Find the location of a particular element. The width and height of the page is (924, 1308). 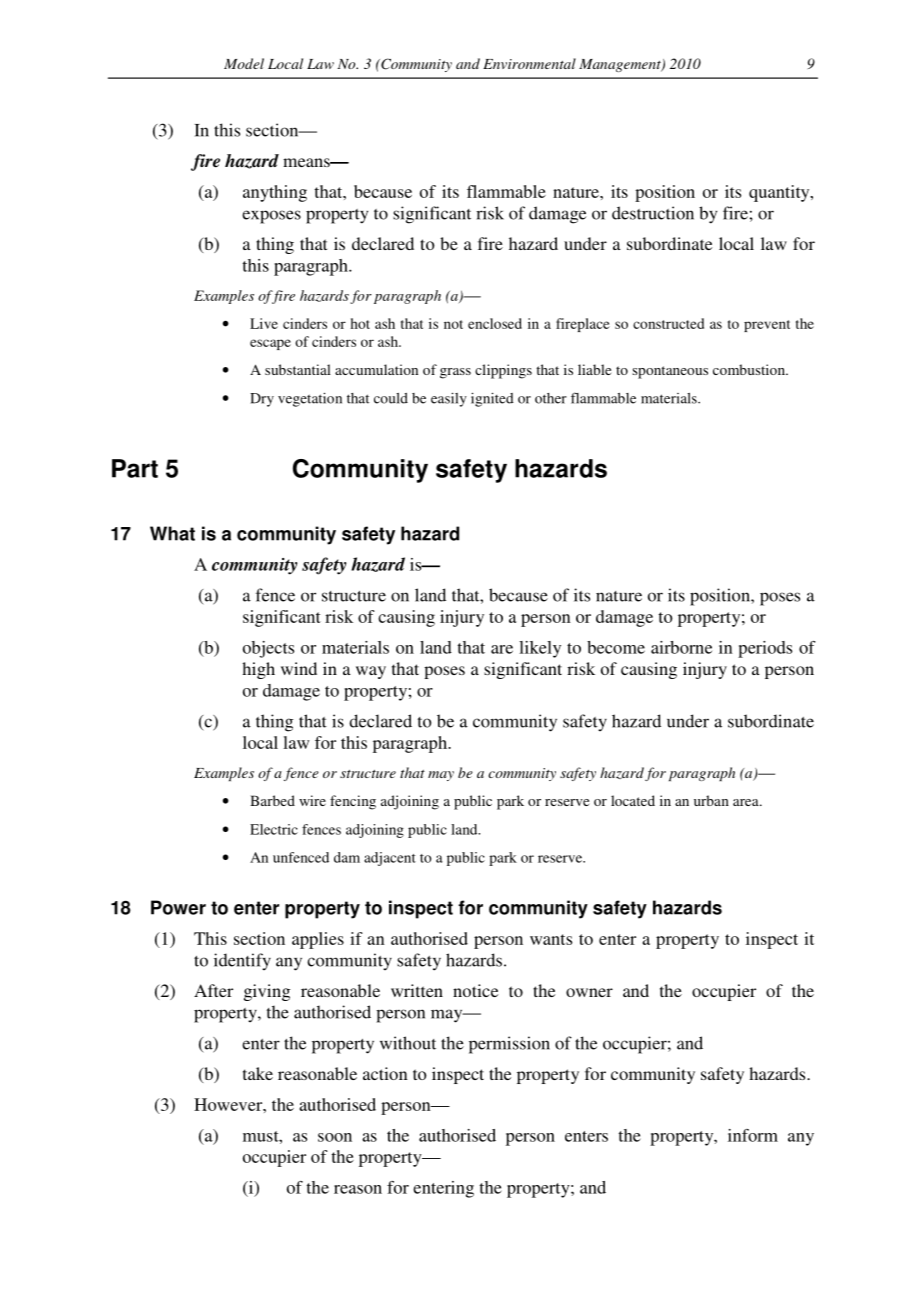

urban is located at coordinates (711, 800).
